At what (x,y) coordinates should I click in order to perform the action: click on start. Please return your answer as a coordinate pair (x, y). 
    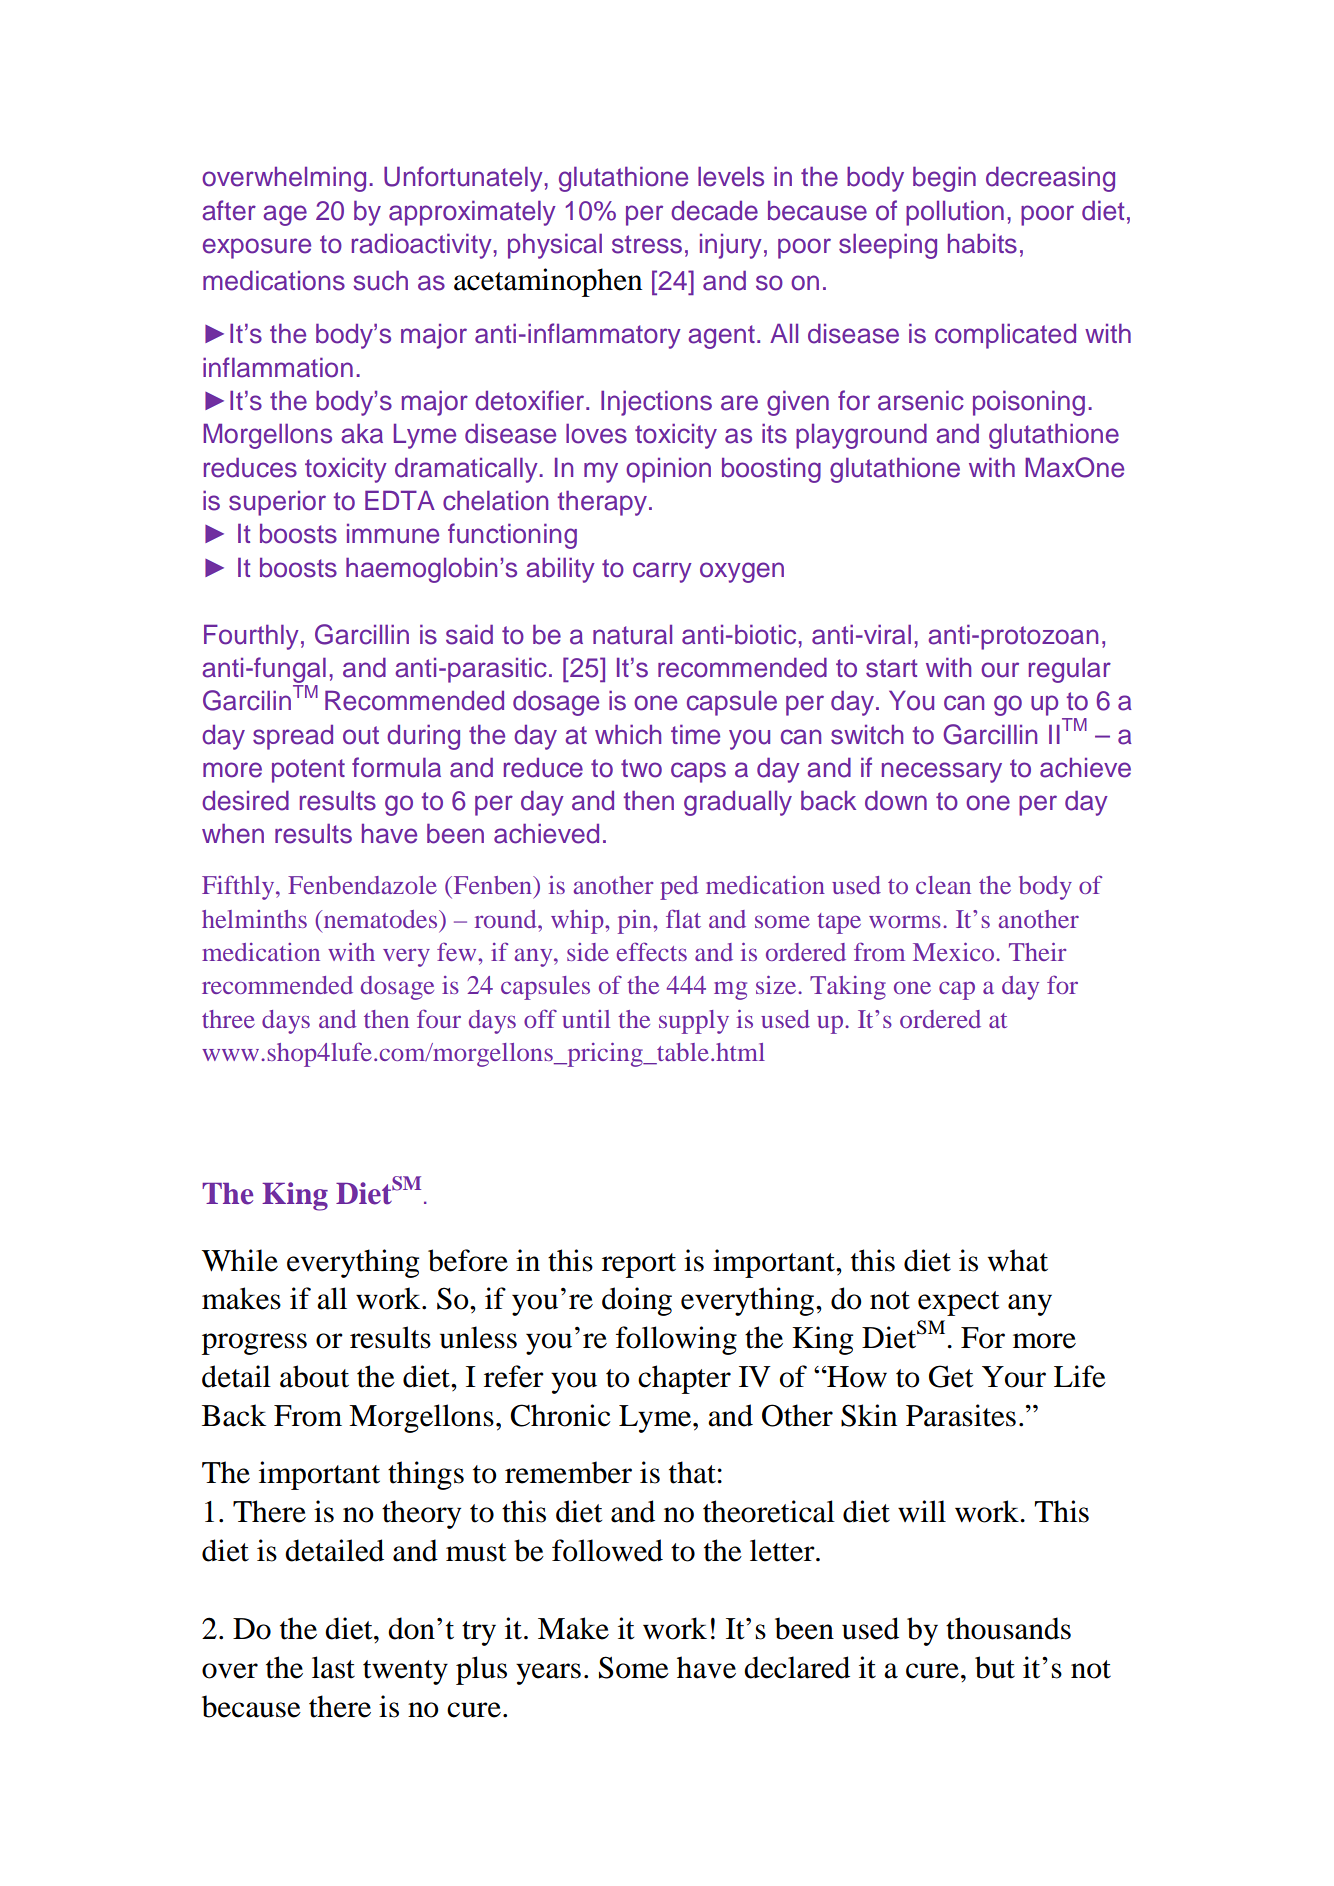
    Looking at the image, I should click on (892, 668).
